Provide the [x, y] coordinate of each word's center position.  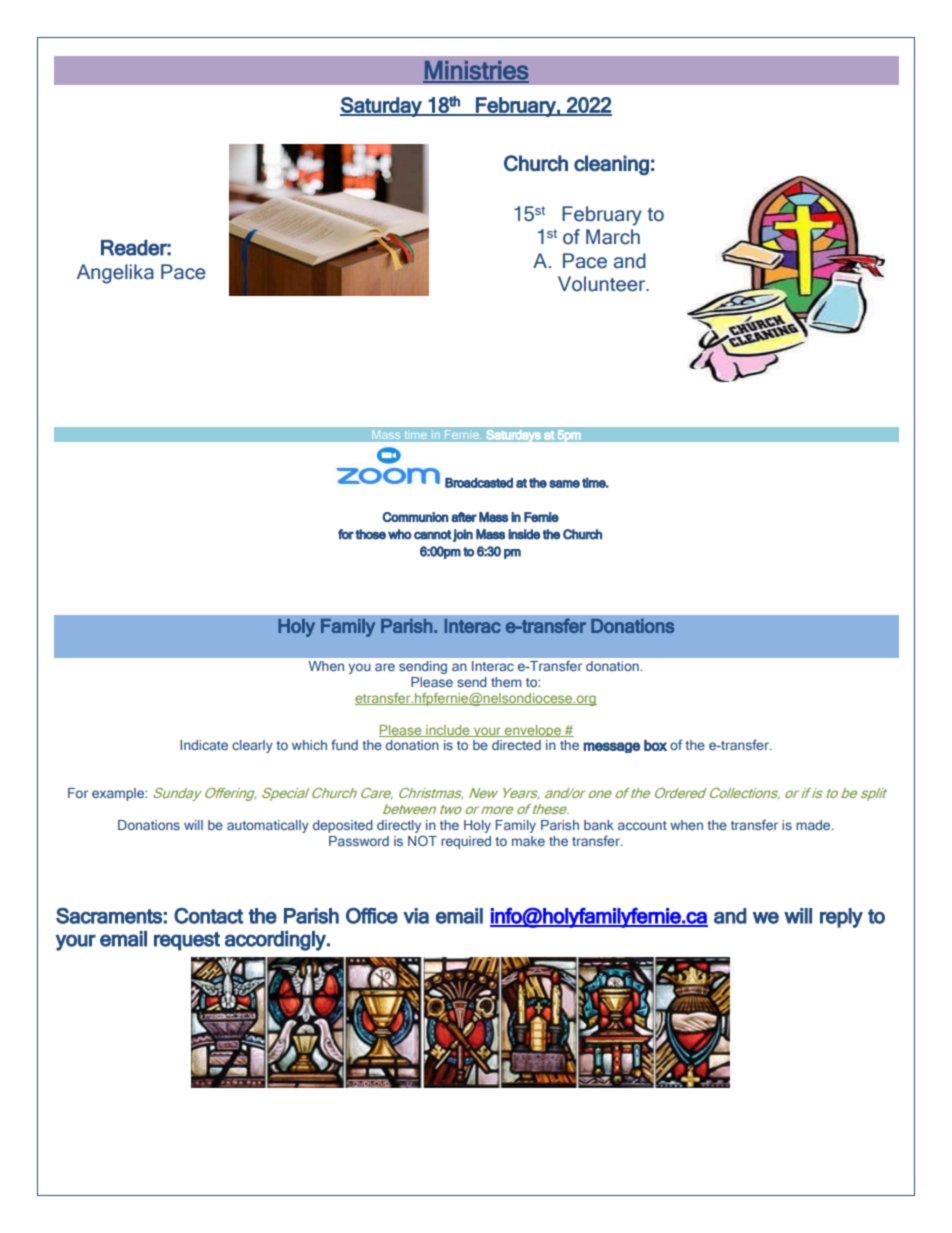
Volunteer [602, 284]
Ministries [476, 71]
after [464, 517]
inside [524, 534]
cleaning [611, 165]
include [448, 731]
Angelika [115, 274]
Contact [208, 916]
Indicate [204, 745]
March [613, 237]
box [655, 745]
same [564, 484]
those [370, 534]
